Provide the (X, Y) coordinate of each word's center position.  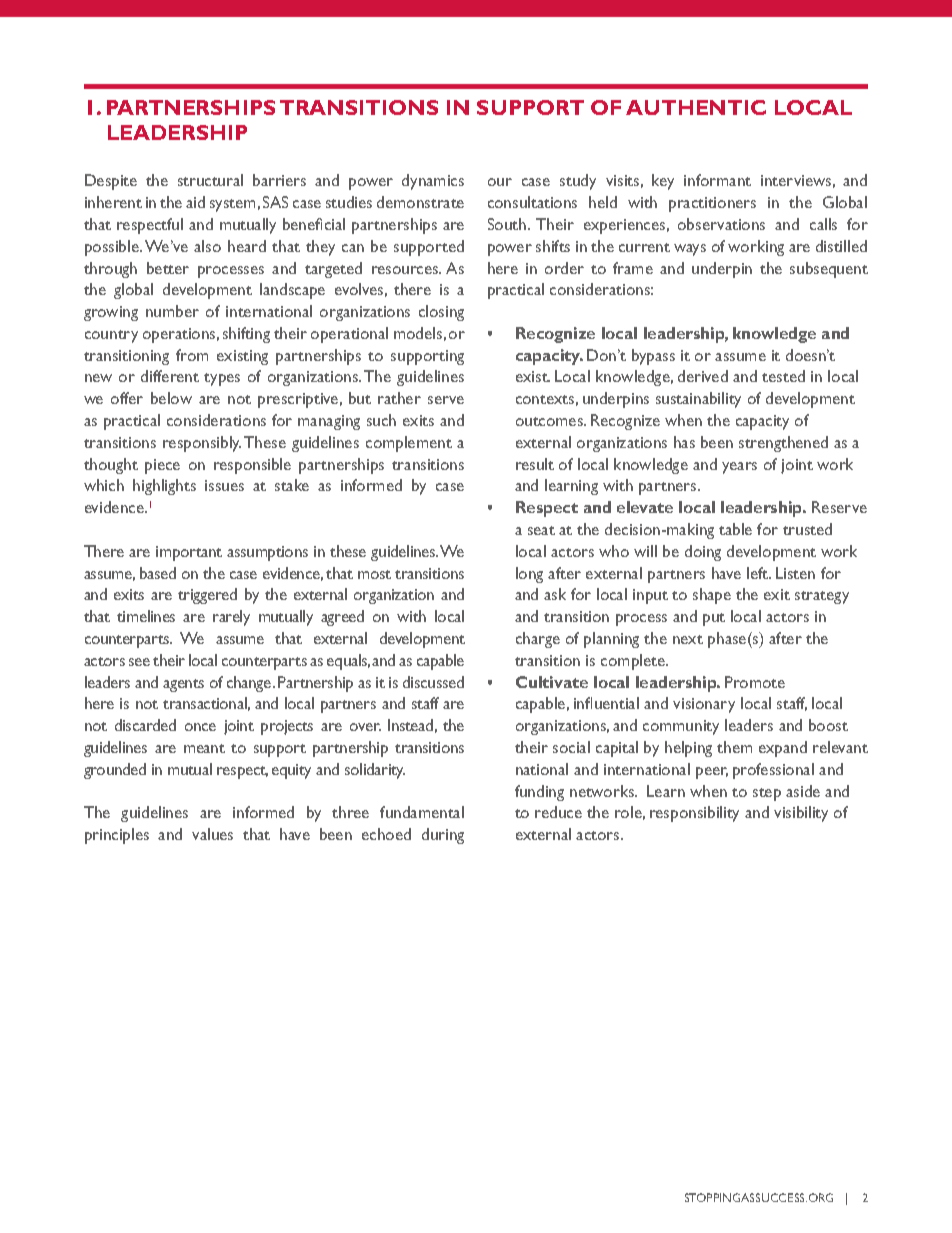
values (212, 834)
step (767, 794)
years (739, 468)
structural (210, 180)
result (535, 464)
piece (162, 466)
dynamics (433, 182)
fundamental (422, 812)
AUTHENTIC (696, 107)
